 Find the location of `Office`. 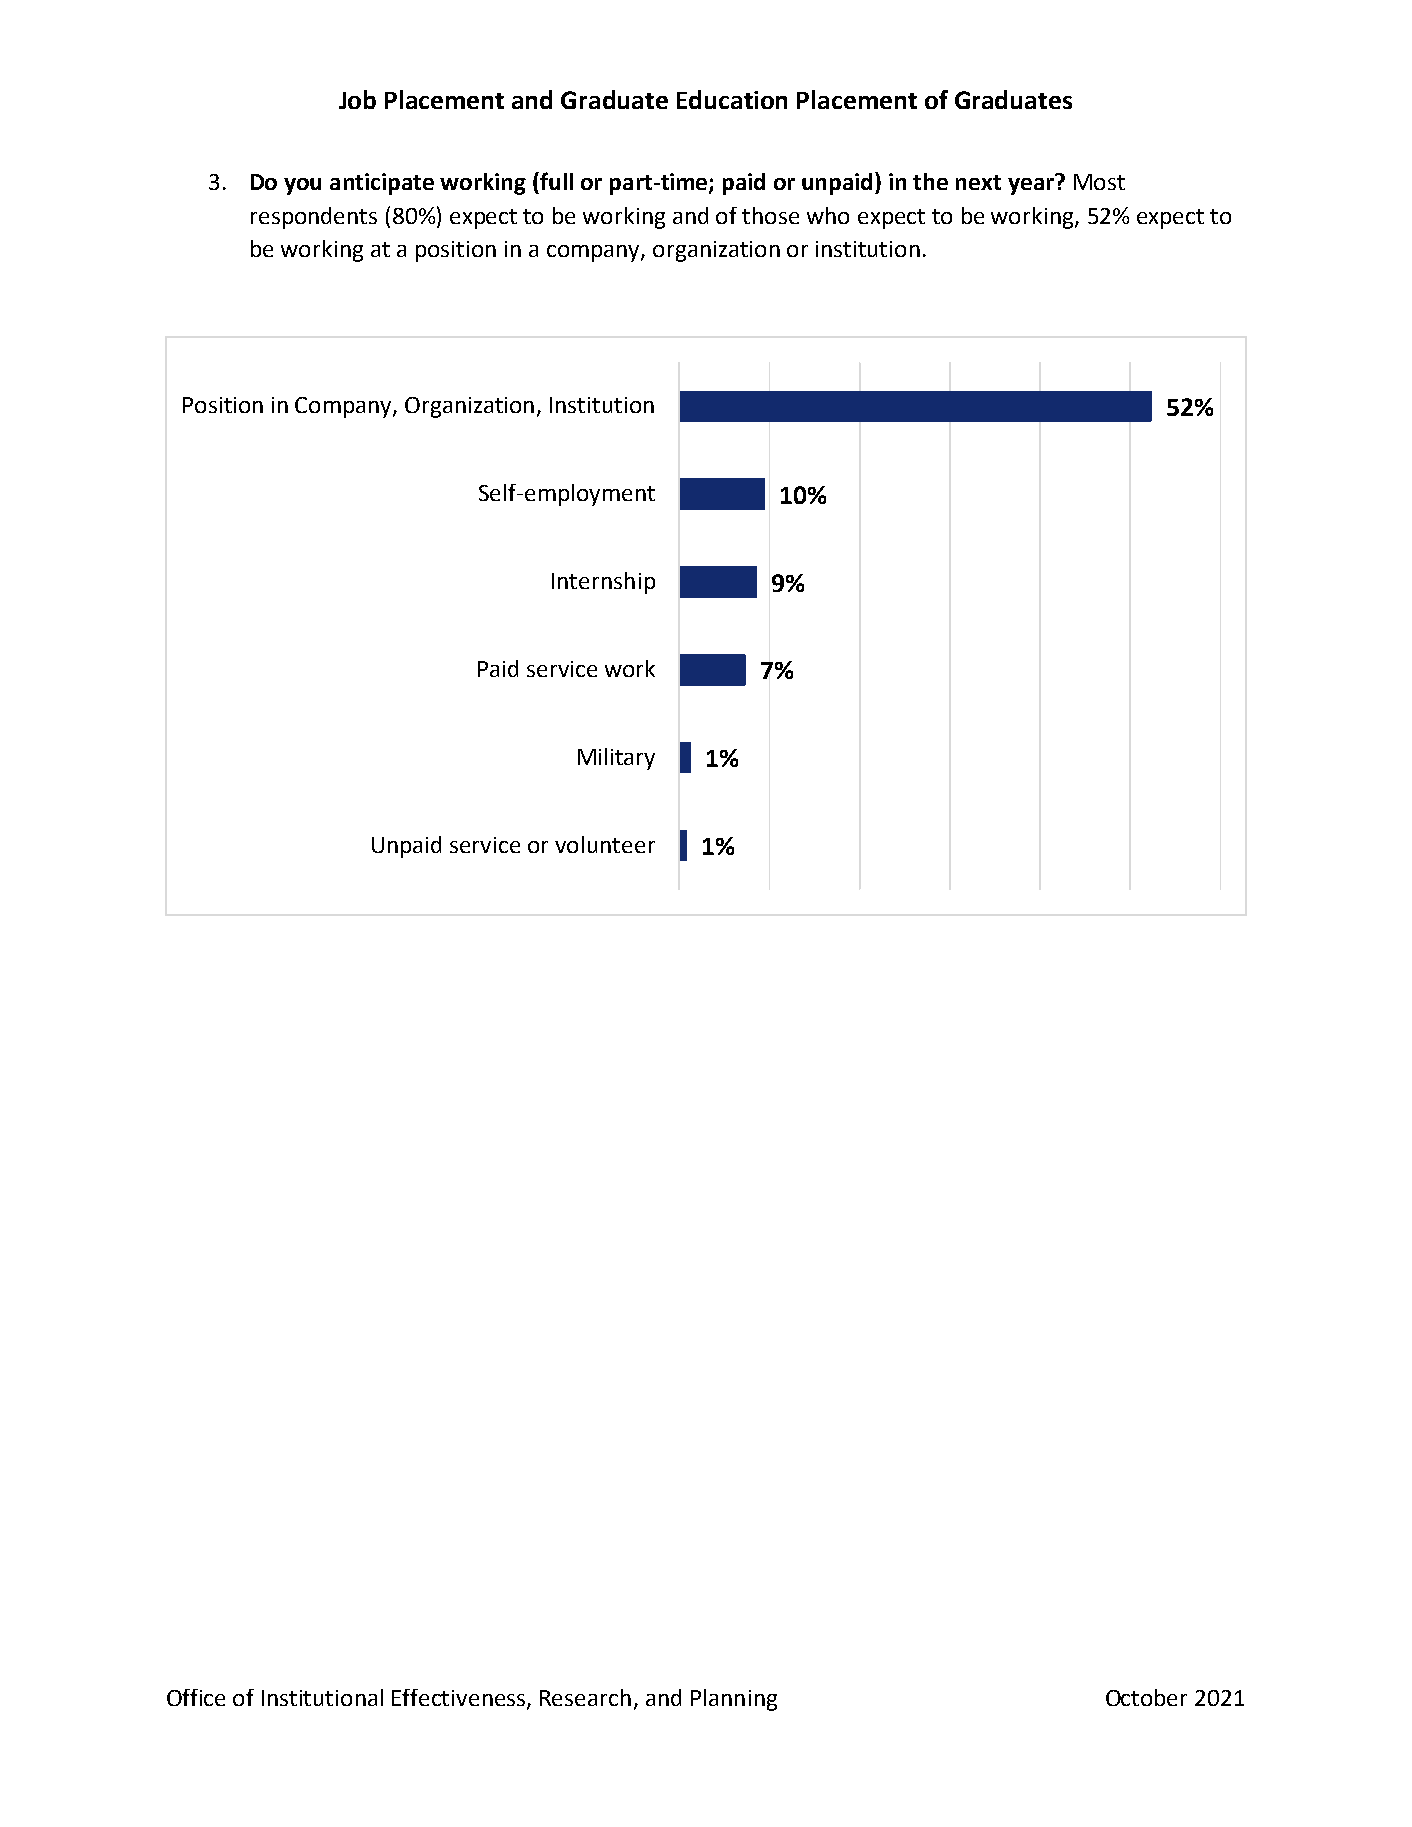

Office is located at coordinates (196, 1697).
